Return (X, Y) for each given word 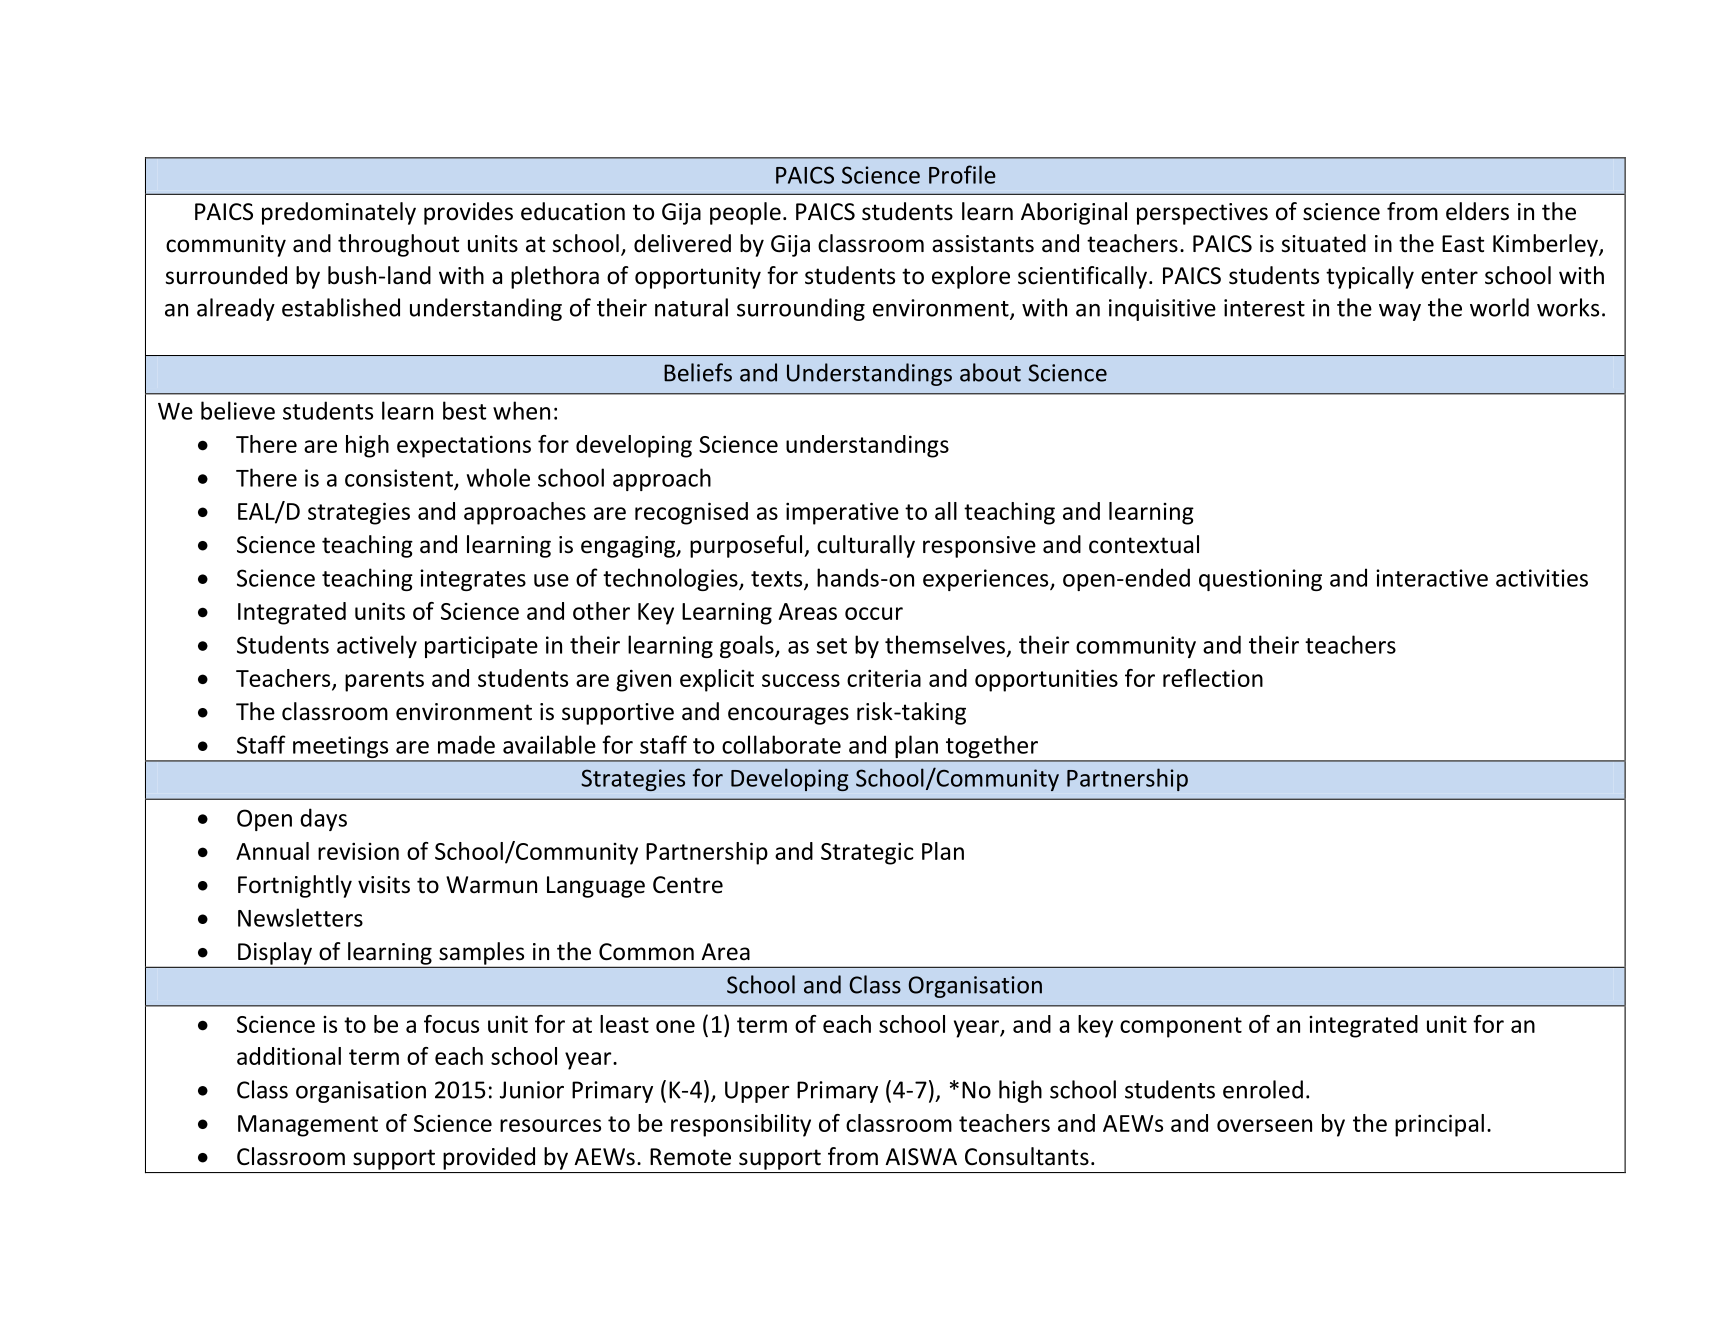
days (323, 819)
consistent (400, 479)
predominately (339, 213)
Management (308, 1126)
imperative (842, 513)
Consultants (1027, 1156)
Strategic (867, 853)
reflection (1213, 678)
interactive (1432, 578)
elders (1477, 211)
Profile (962, 174)
